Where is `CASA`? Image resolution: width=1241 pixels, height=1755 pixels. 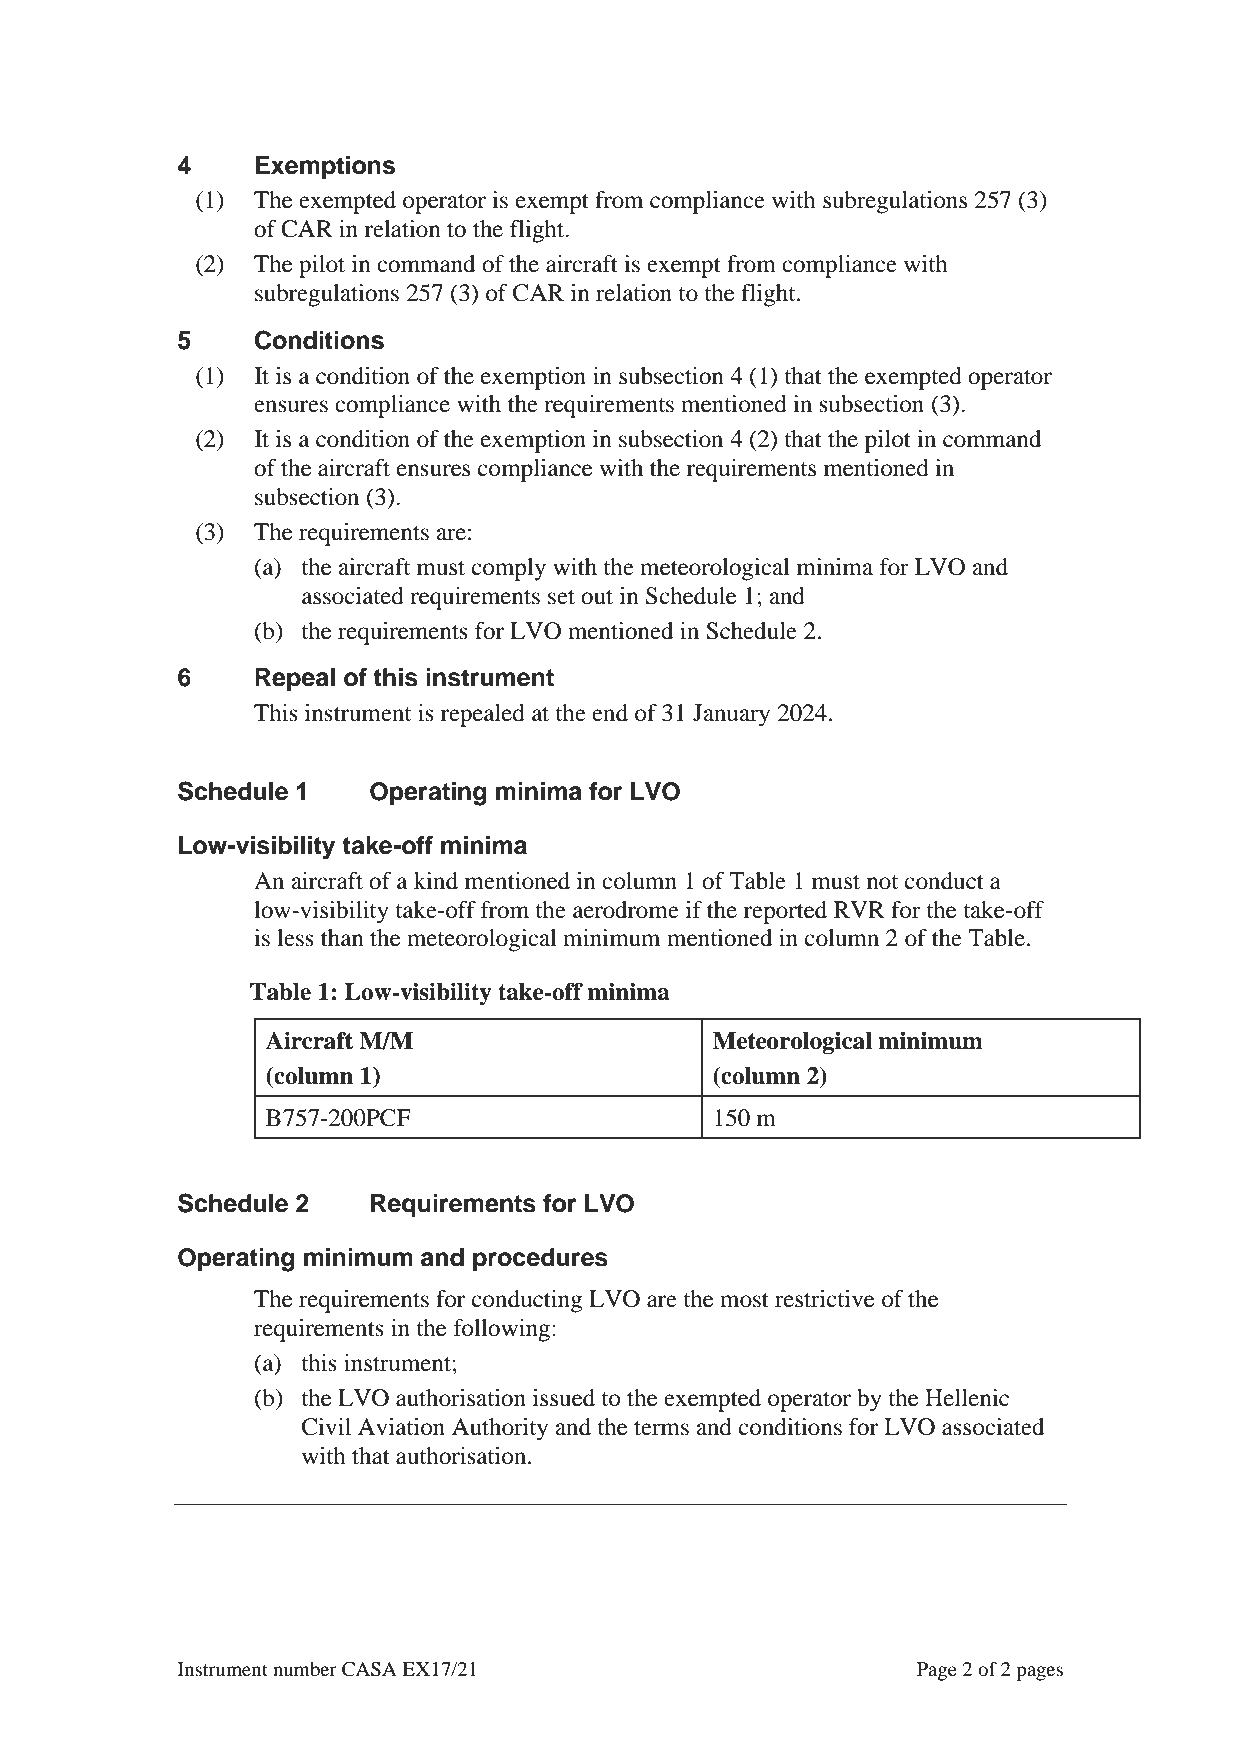
CASA is located at coordinates (369, 1669).
